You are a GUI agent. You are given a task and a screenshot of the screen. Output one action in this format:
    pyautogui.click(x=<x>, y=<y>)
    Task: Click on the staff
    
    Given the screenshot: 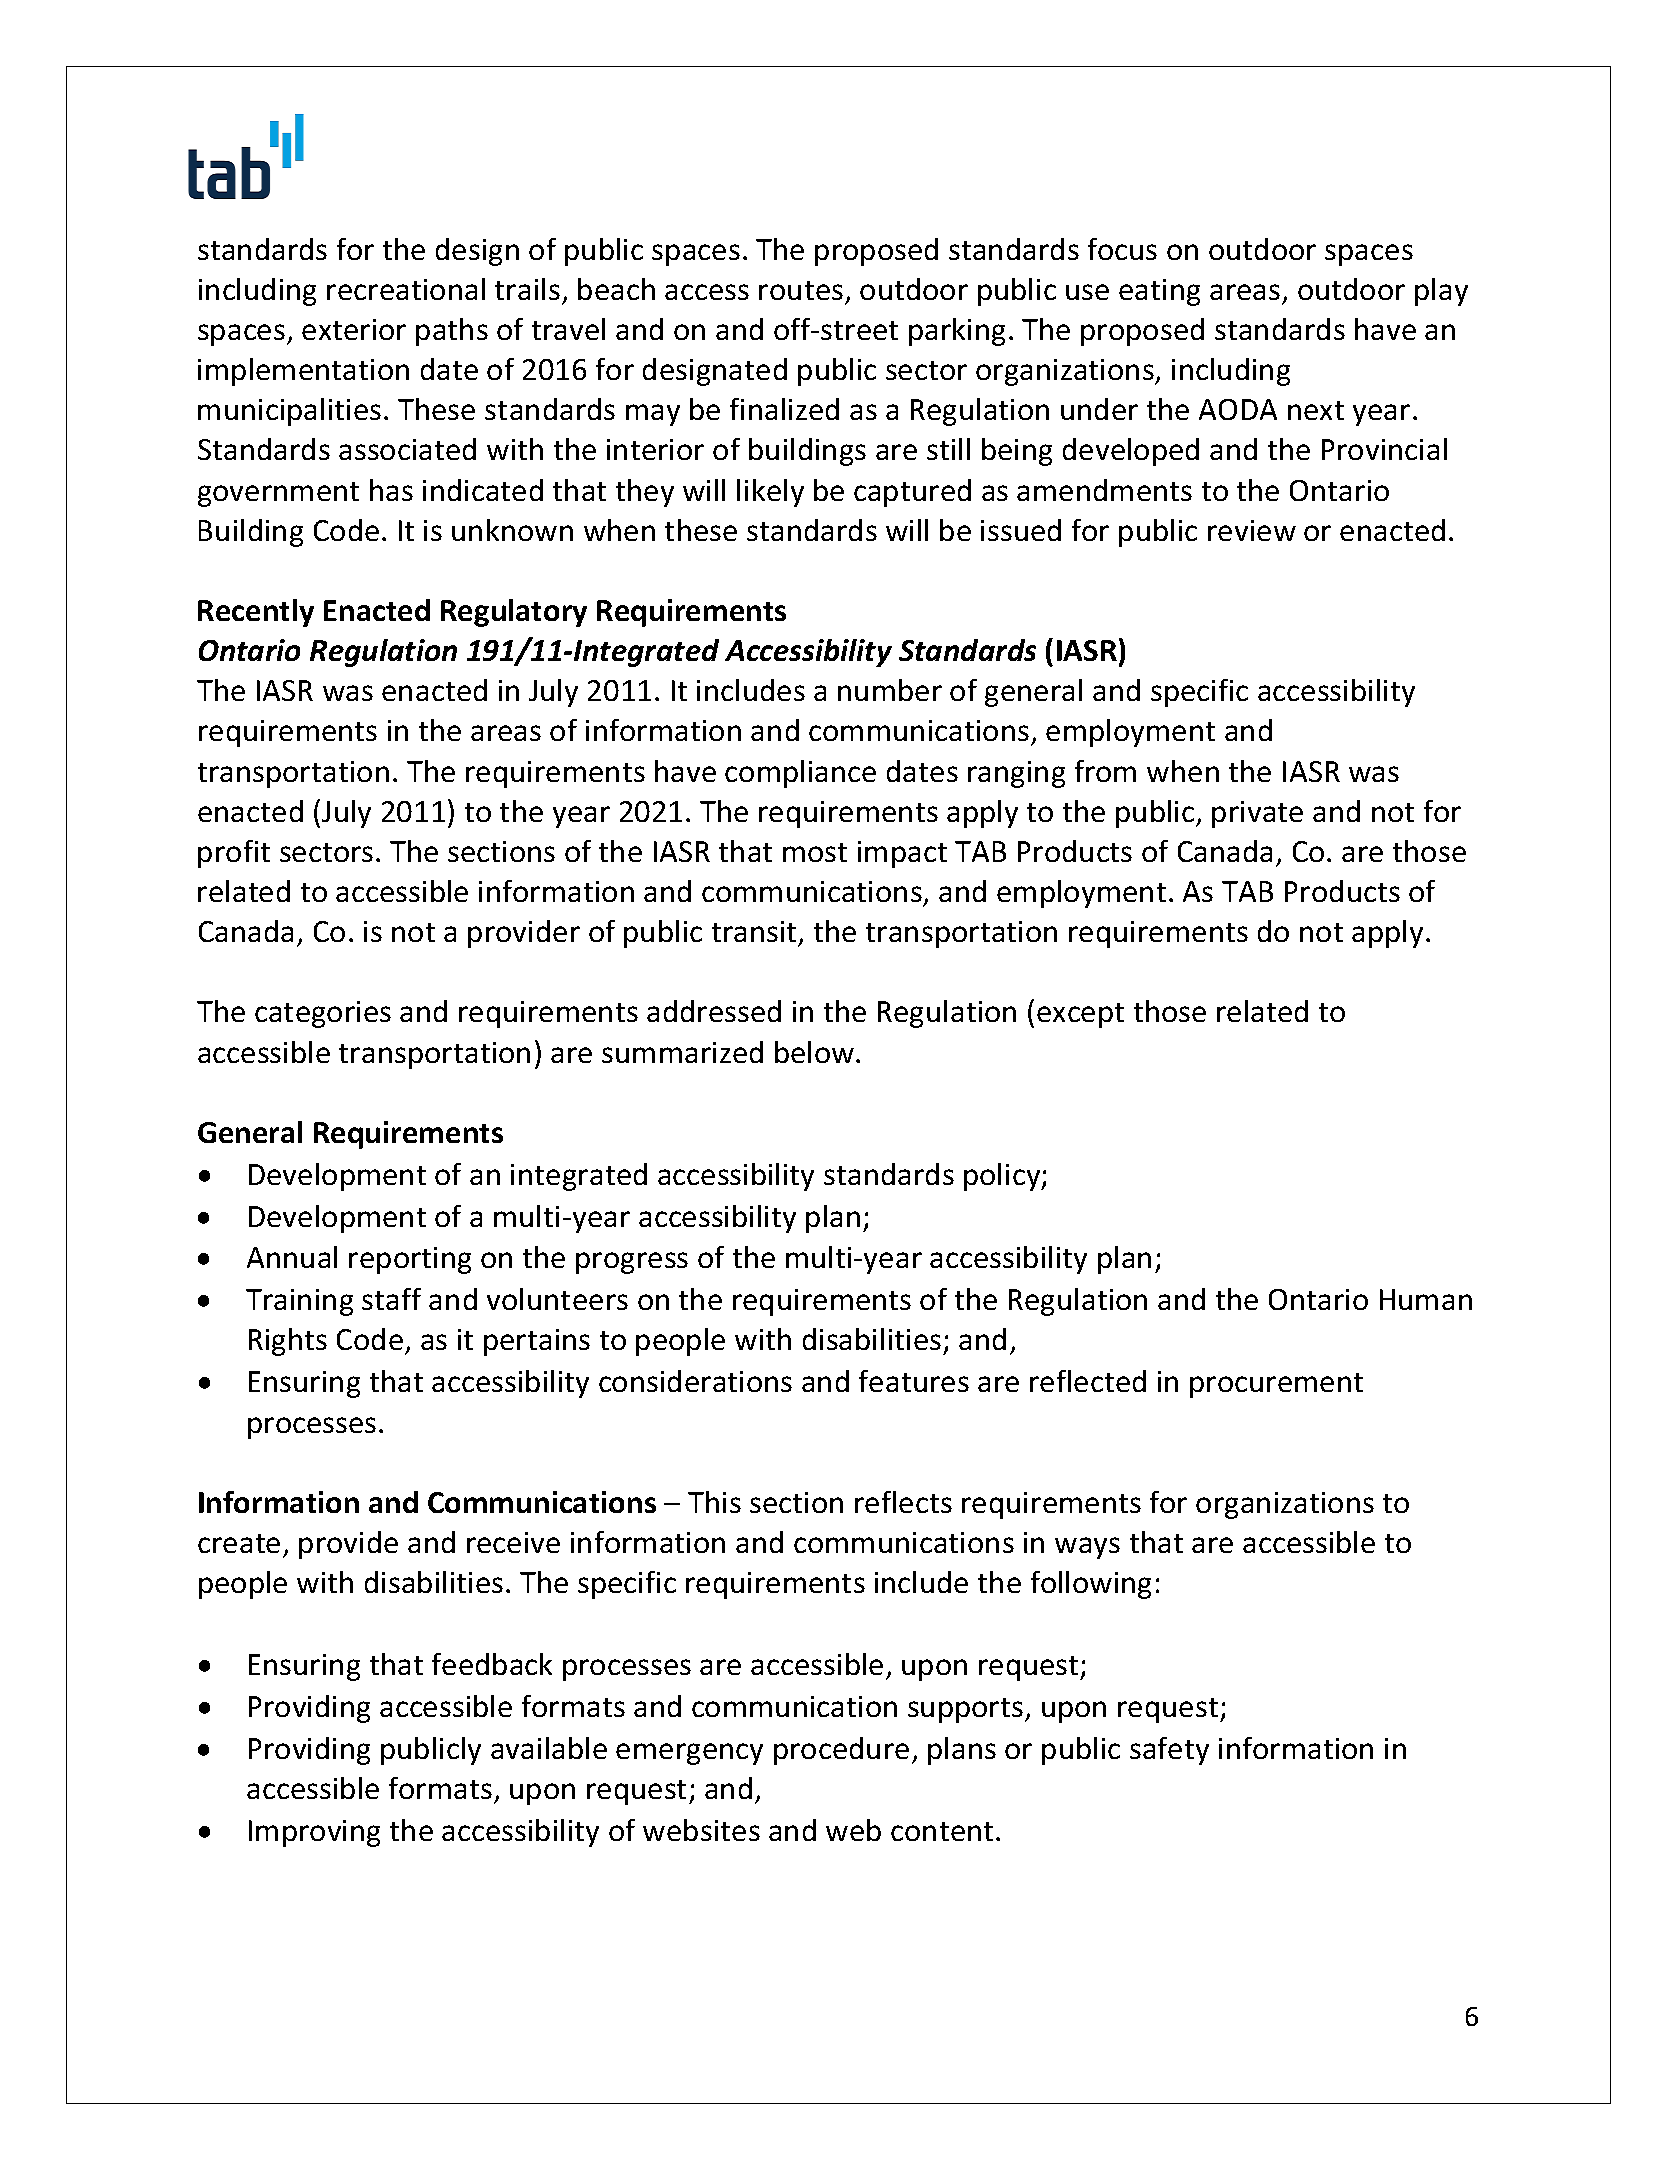 What is the action you would take?
    pyautogui.click(x=391, y=1299)
